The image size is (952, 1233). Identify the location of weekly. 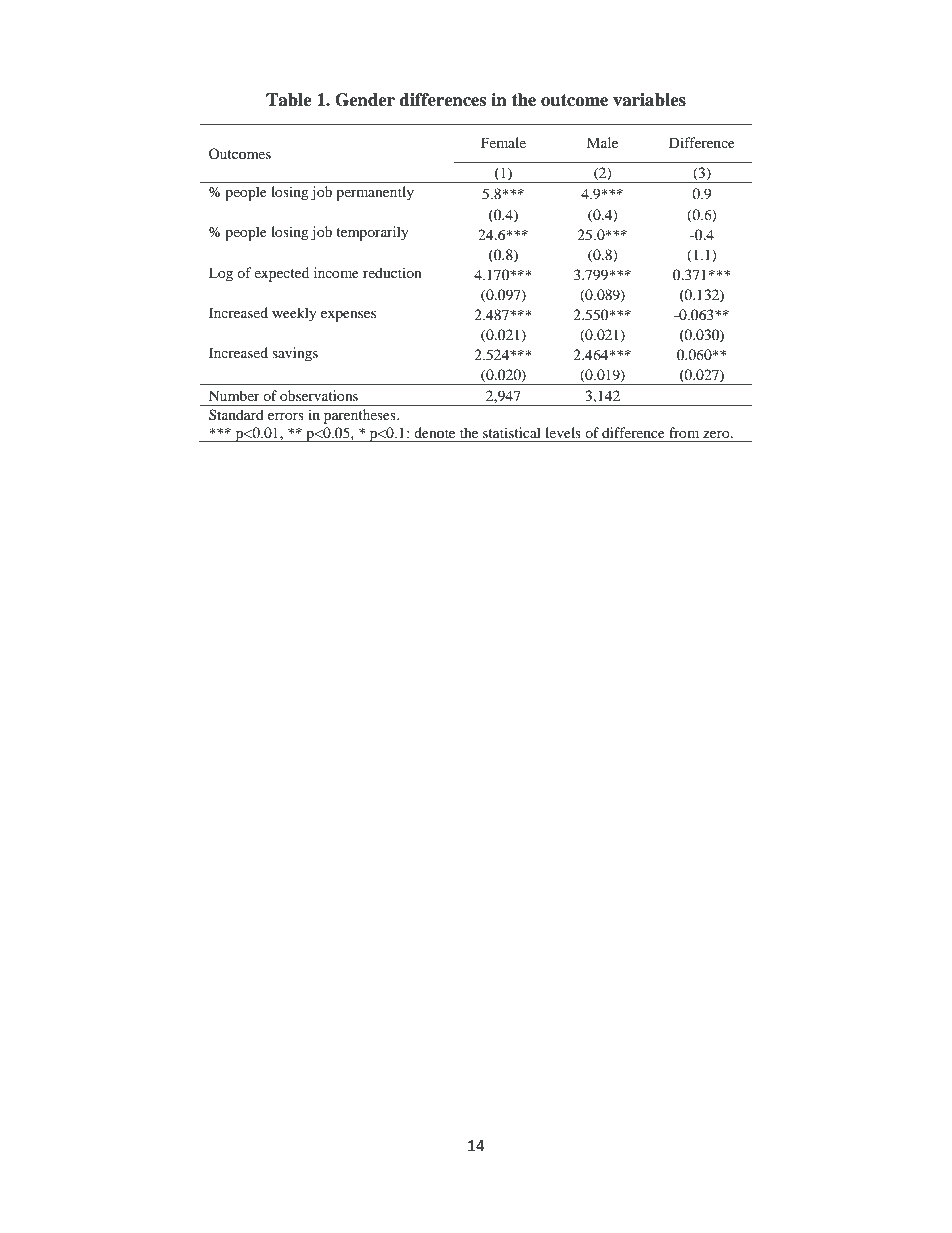
(294, 314).
